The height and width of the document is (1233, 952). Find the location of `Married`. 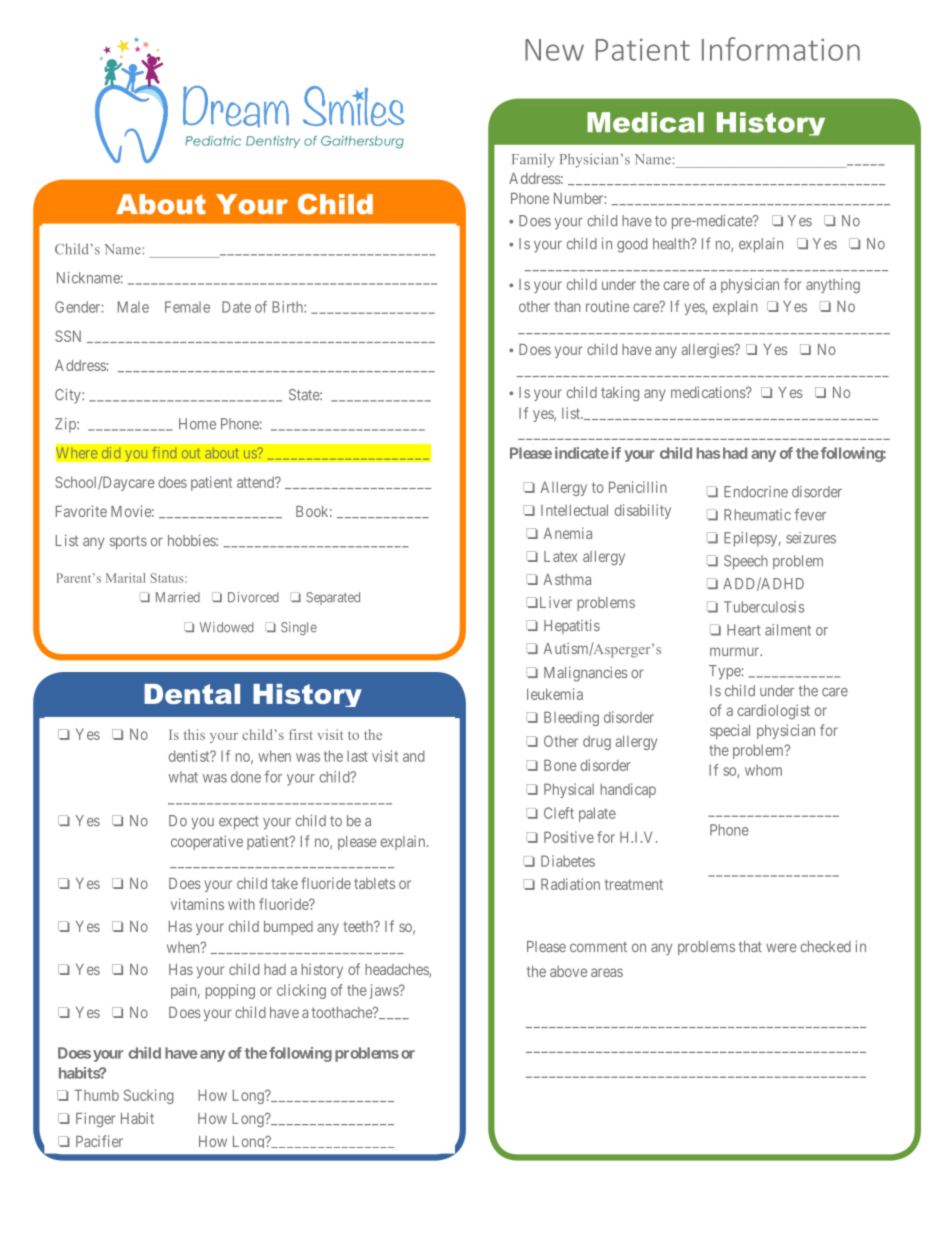

Married is located at coordinates (178, 597).
